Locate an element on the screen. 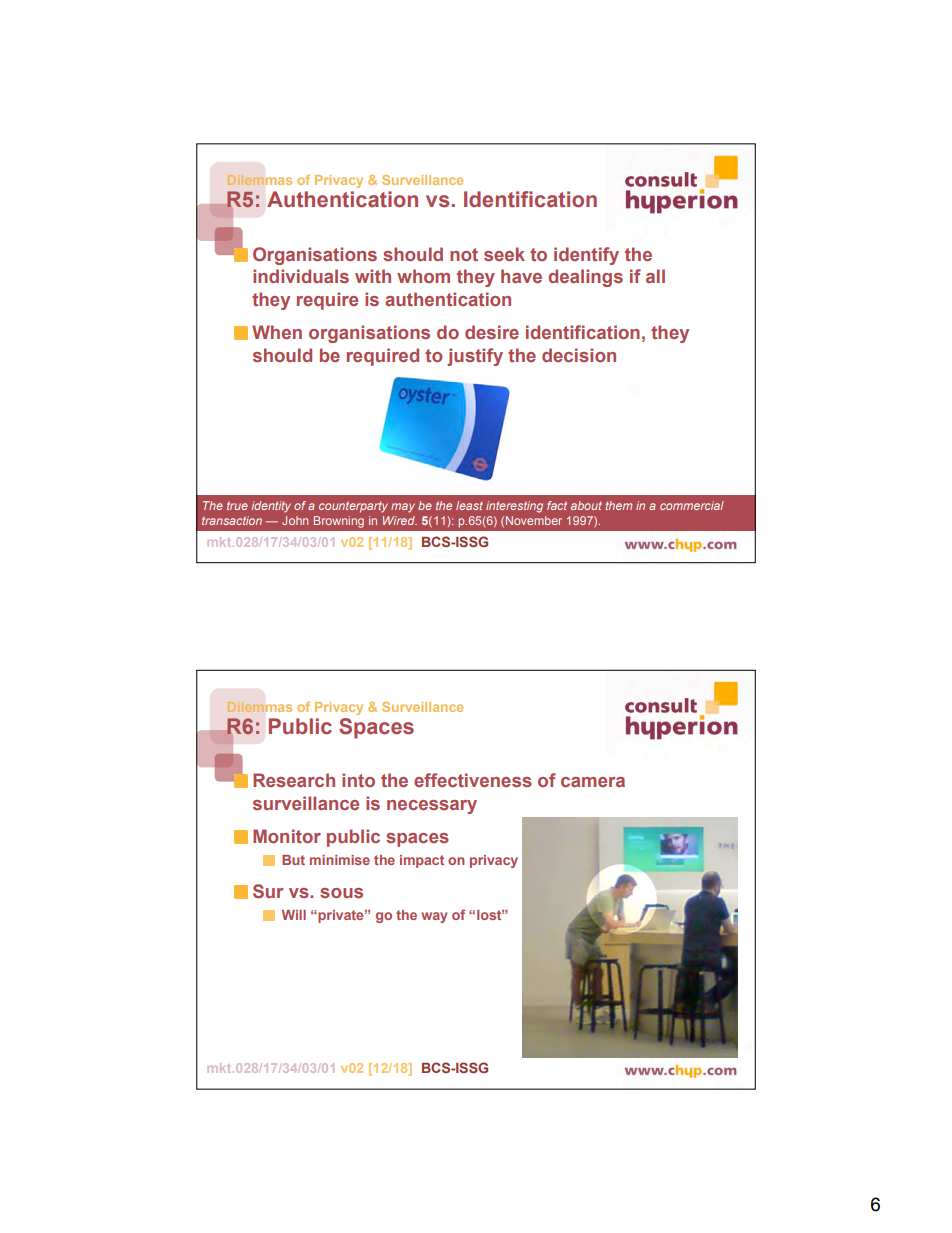 This screenshot has height=1233, width=952. camera is located at coordinates (593, 782).
